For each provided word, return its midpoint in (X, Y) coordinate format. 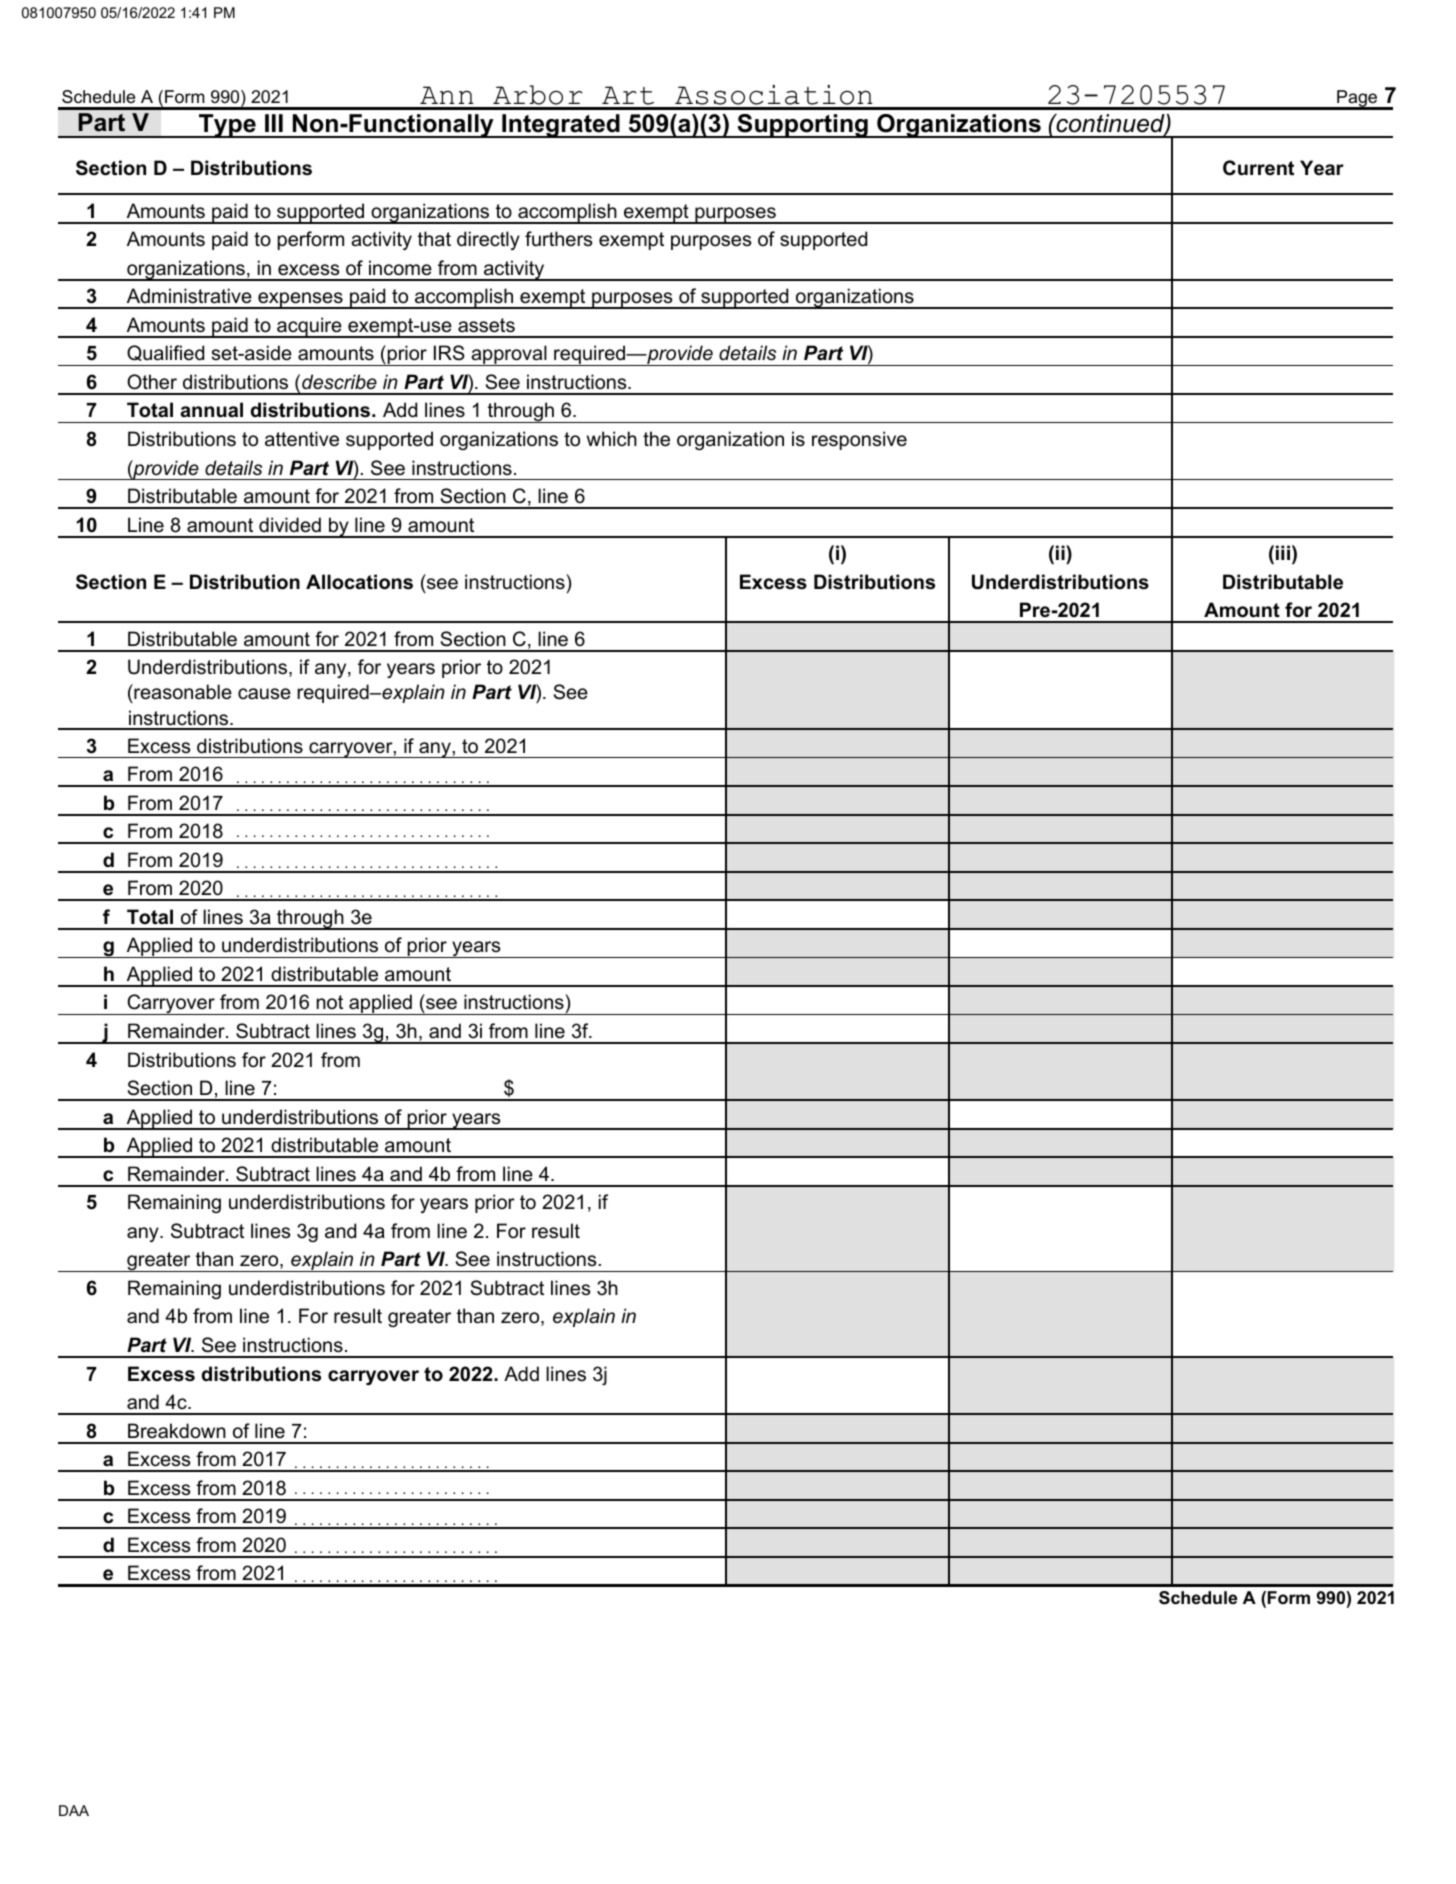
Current (1258, 168)
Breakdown (177, 1431)
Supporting (802, 126)
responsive (859, 440)
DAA (74, 1810)
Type (227, 126)
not (330, 1002)
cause (264, 694)
